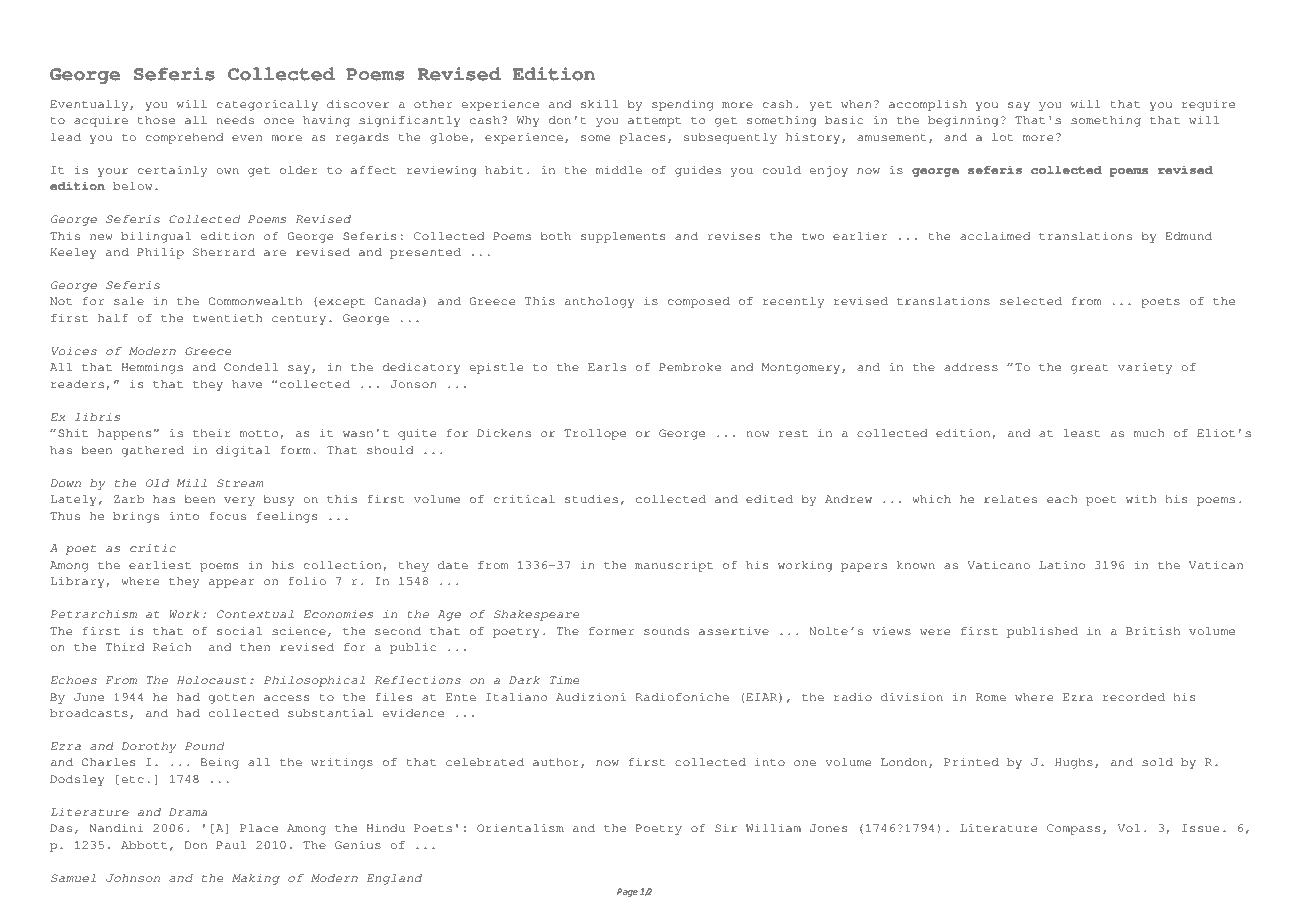  What do you see at coordinates (599, 104) in the screenshot?
I see `skill` at bounding box center [599, 104].
